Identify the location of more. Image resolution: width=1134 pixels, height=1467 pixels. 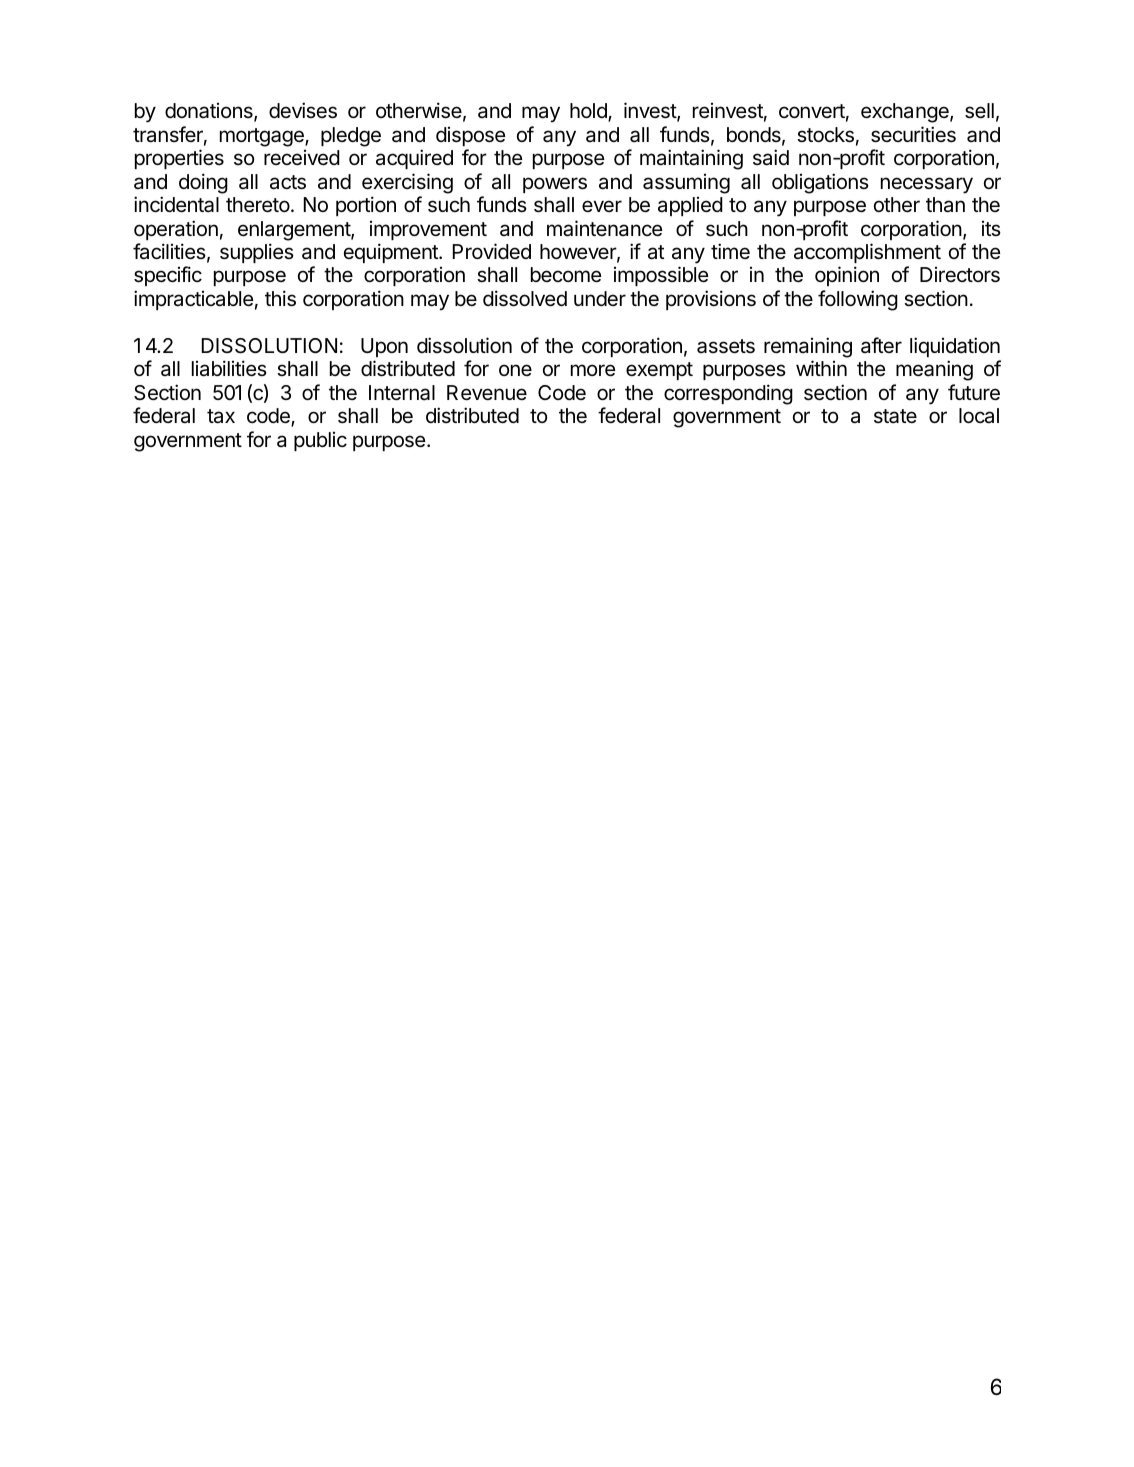
(593, 370).
